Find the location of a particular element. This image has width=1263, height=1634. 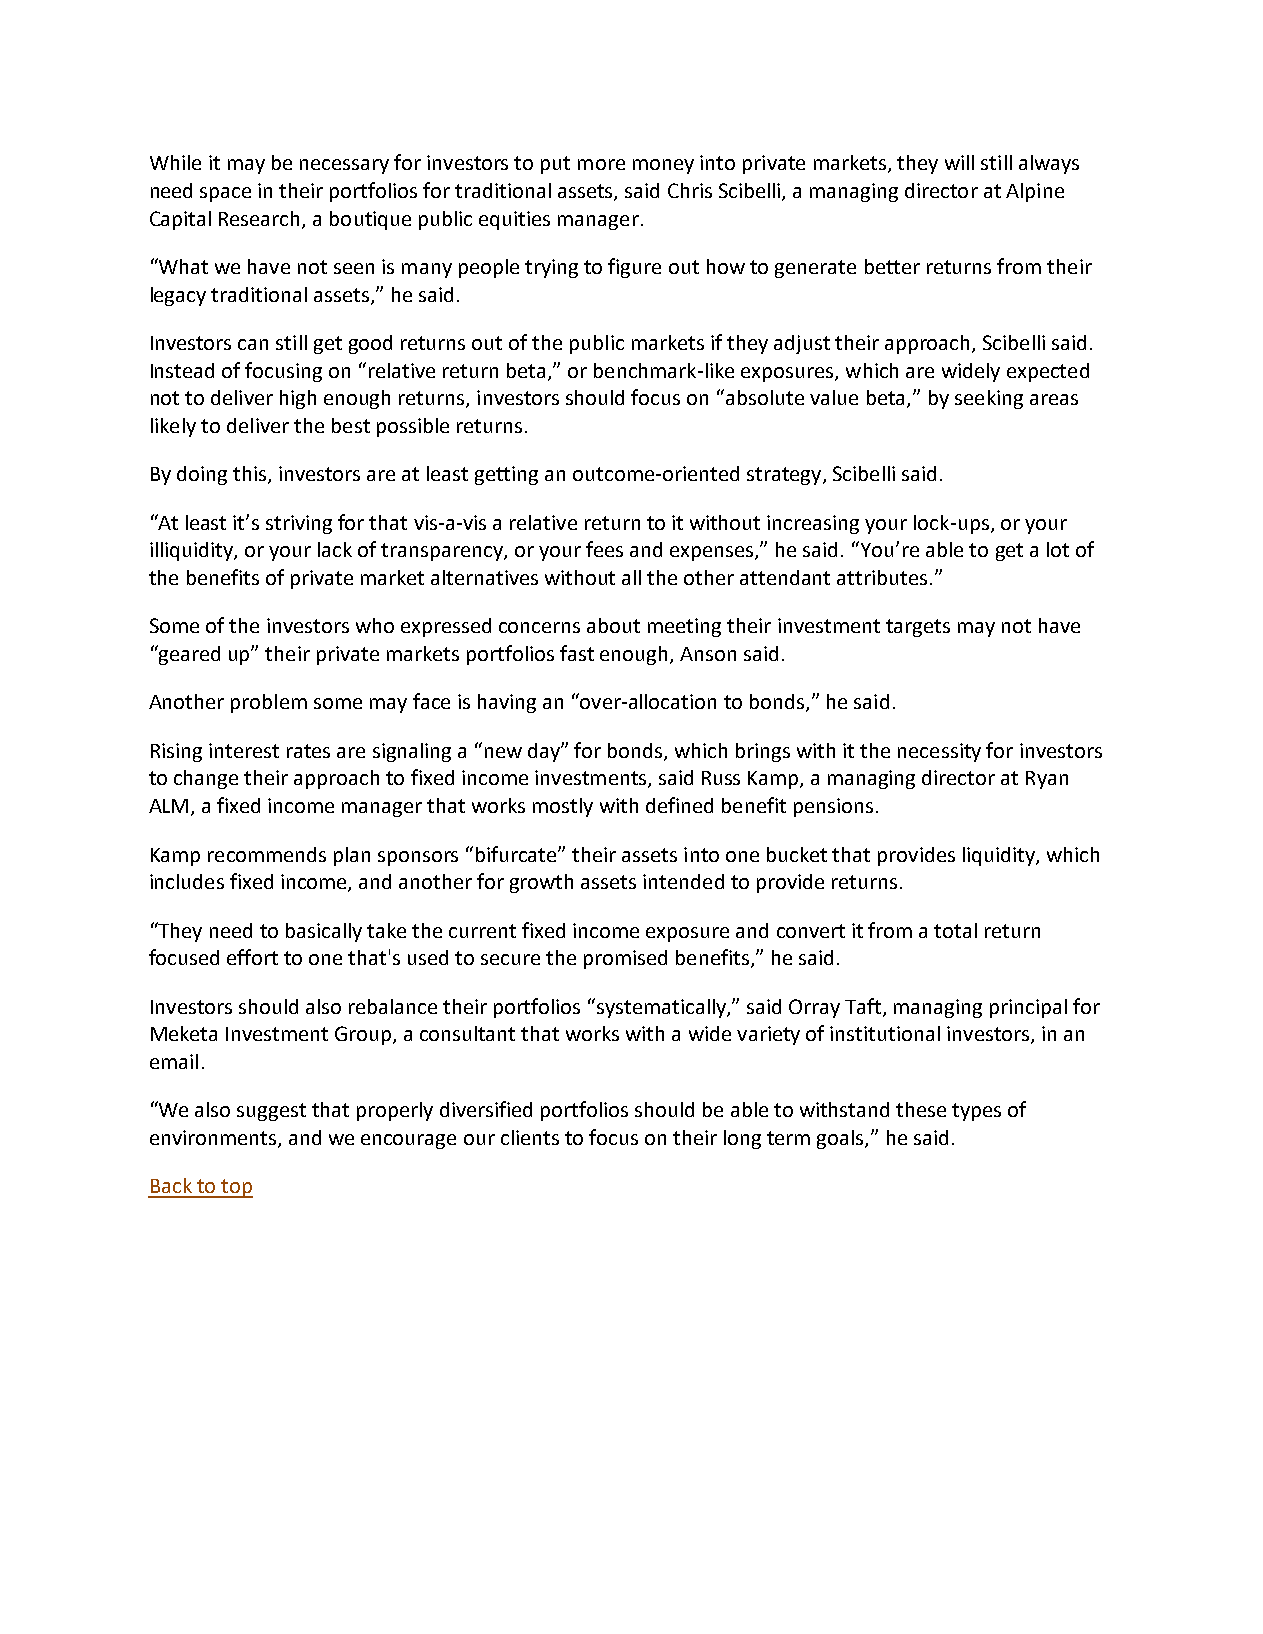

clients is located at coordinates (530, 1137).
